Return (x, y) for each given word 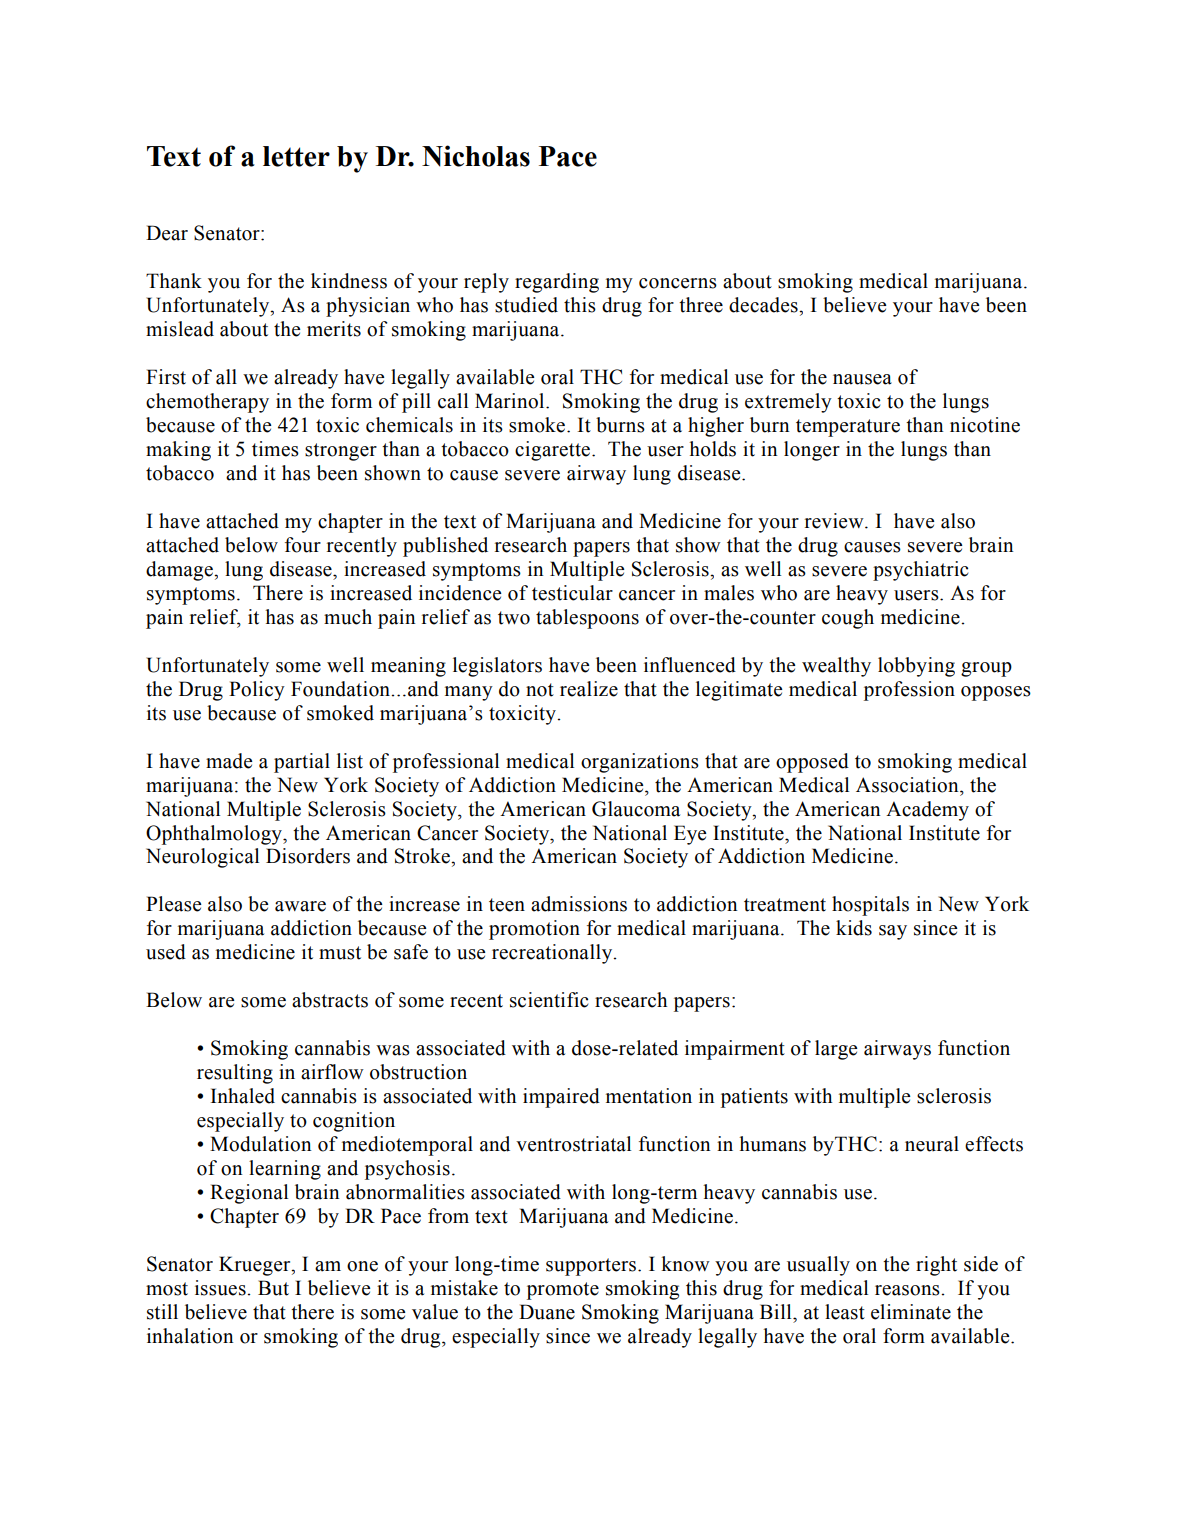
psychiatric (920, 571)
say (893, 932)
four (303, 545)
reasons (908, 1290)
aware (300, 906)
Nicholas (476, 156)
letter (296, 156)
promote (563, 1291)
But (273, 1288)
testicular (572, 593)
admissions (579, 904)
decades (764, 305)
